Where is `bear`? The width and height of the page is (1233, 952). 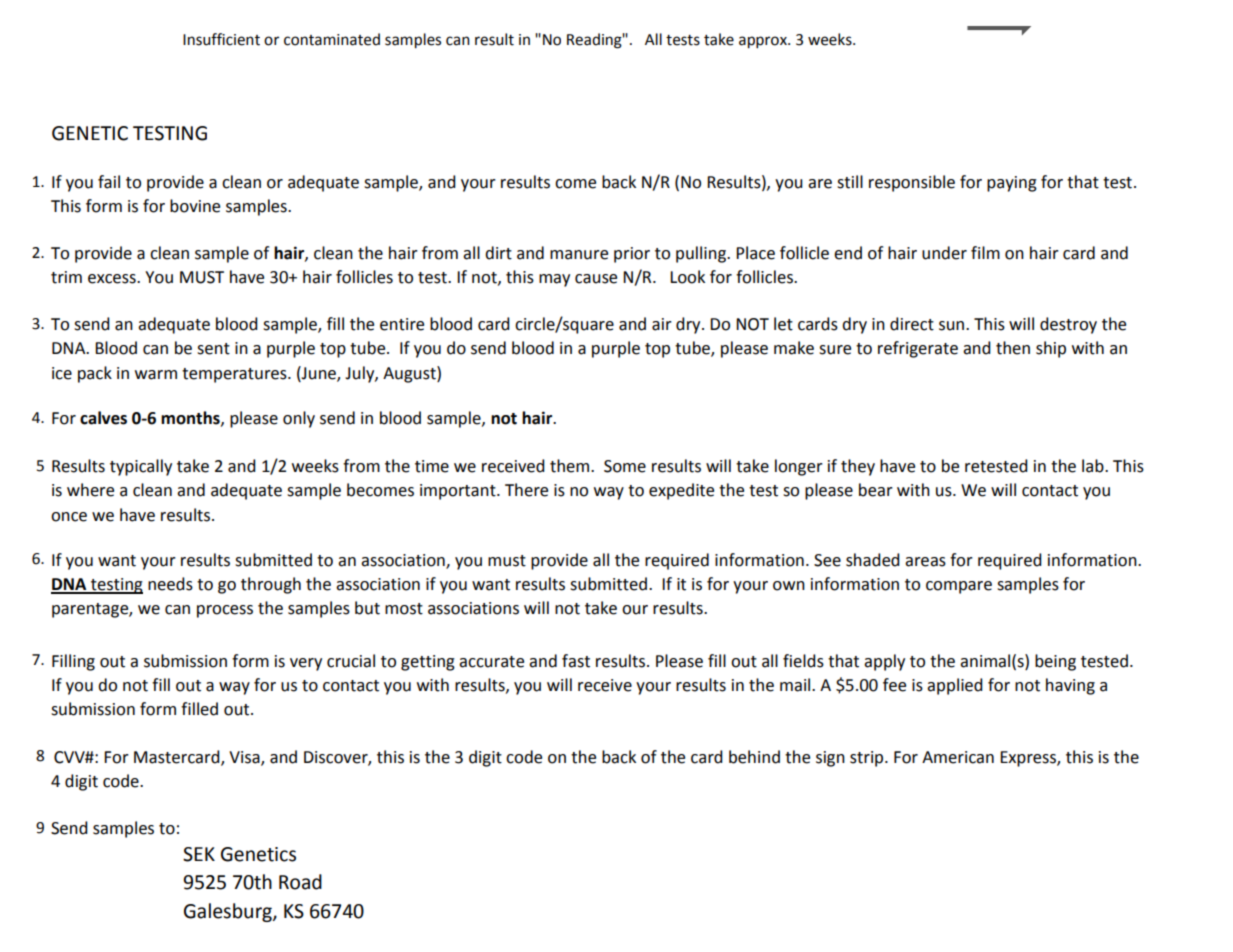
bear is located at coordinates (876, 490).
